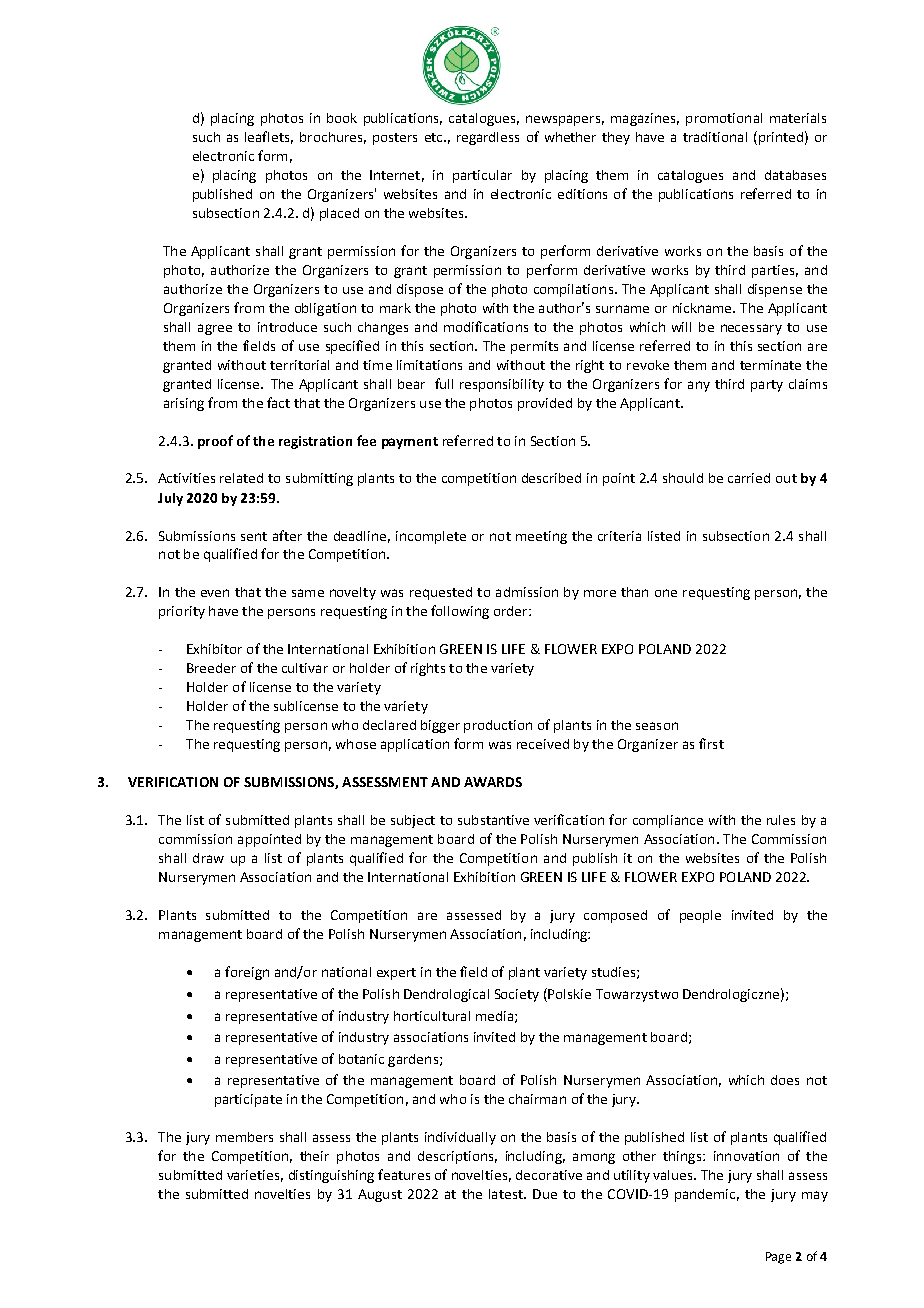 Image resolution: width=924 pixels, height=1308 pixels. Describe the element at coordinates (498, 726) in the document. I see `production` at that location.
